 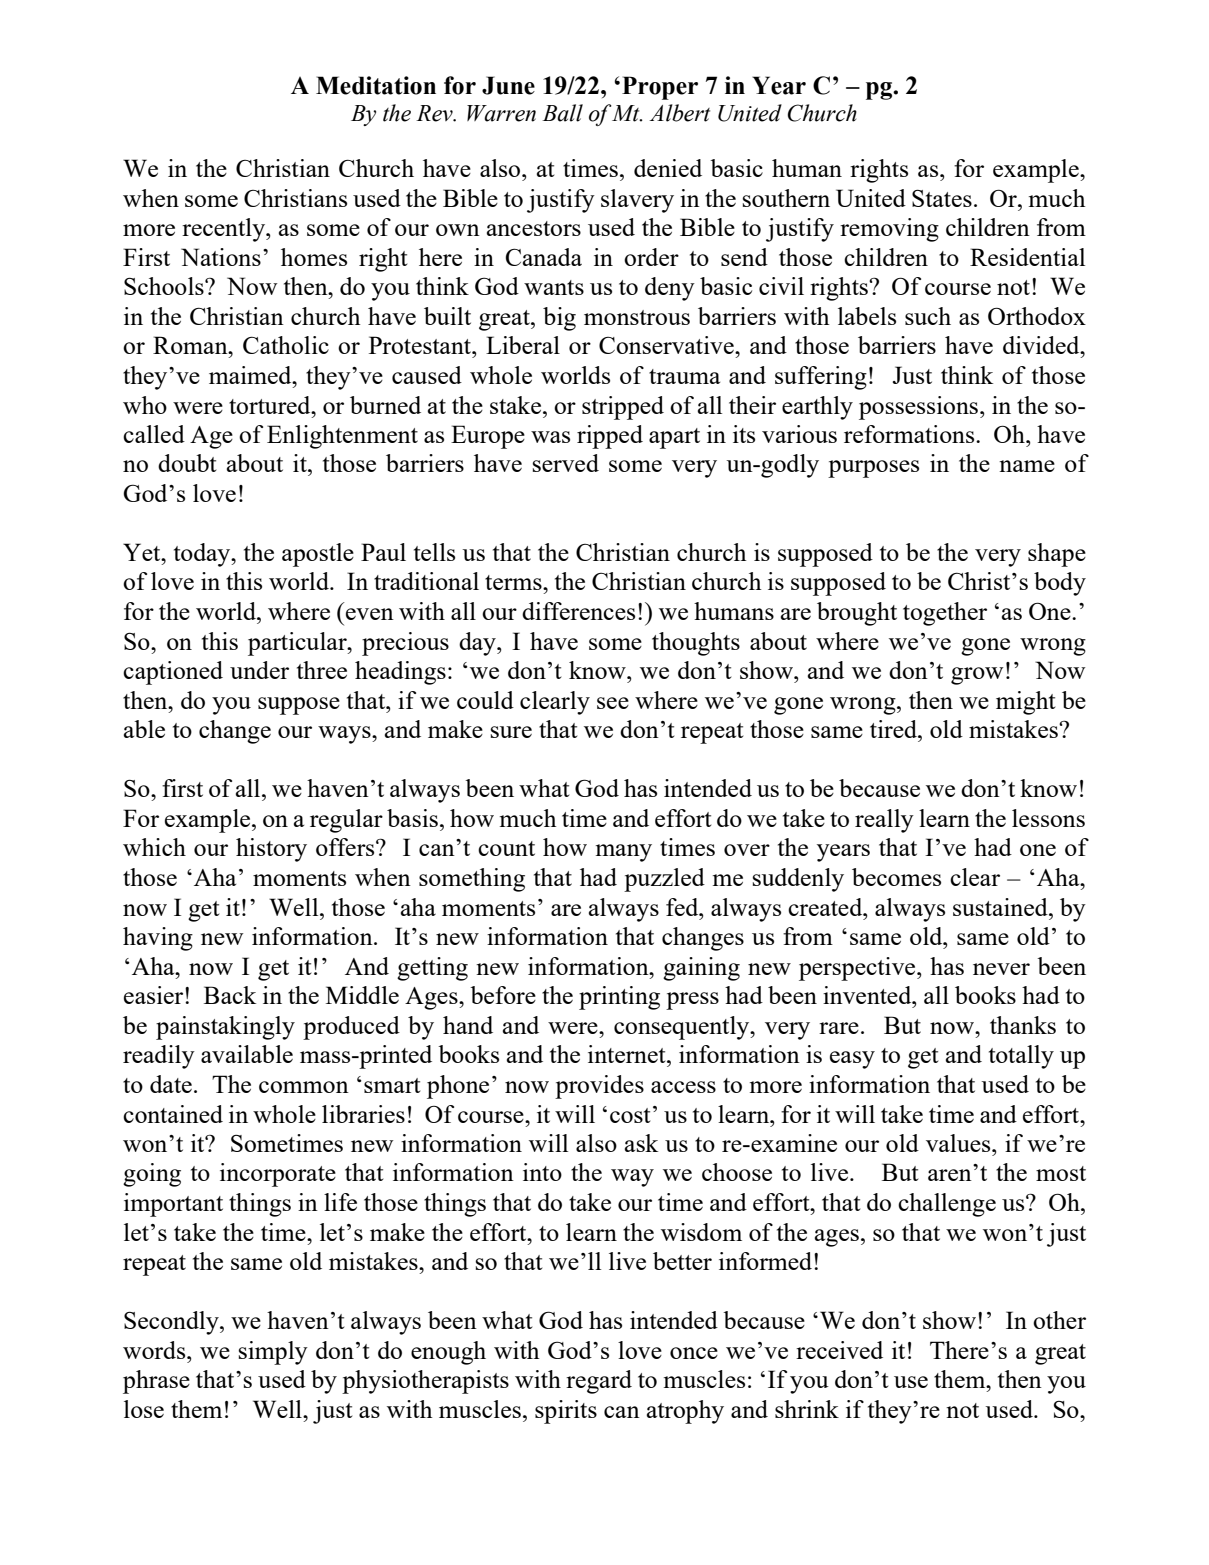 What do you see at coordinates (562, 113) in the screenshot?
I see `Ball` at bounding box center [562, 113].
